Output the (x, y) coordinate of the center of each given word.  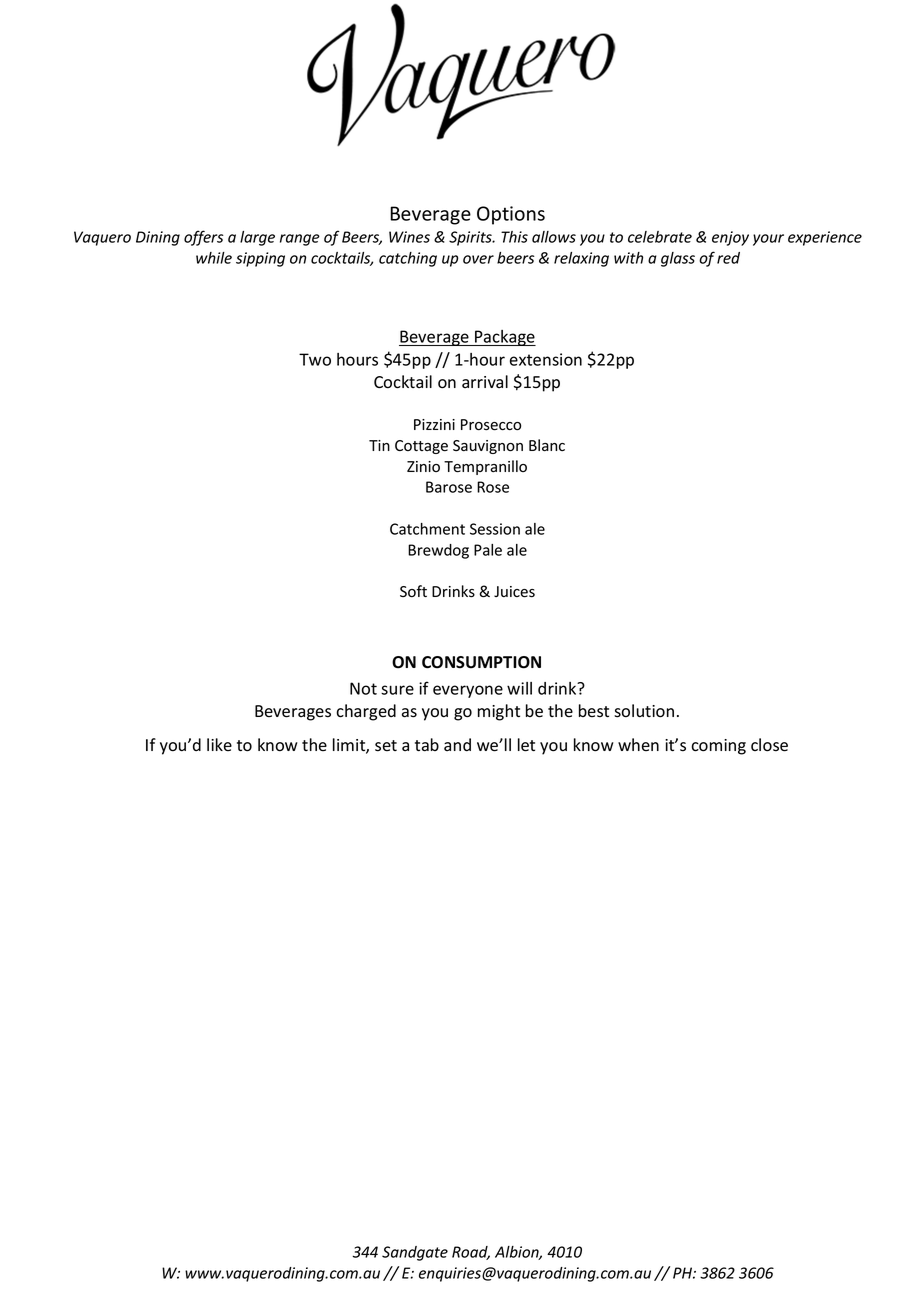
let (526, 745)
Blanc (547, 445)
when (638, 744)
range (300, 240)
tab (427, 745)
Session (495, 529)
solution (644, 711)
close (769, 745)
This (514, 237)
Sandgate (415, 1253)
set (386, 746)
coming (718, 747)
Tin (379, 445)
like (219, 744)
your (768, 240)
